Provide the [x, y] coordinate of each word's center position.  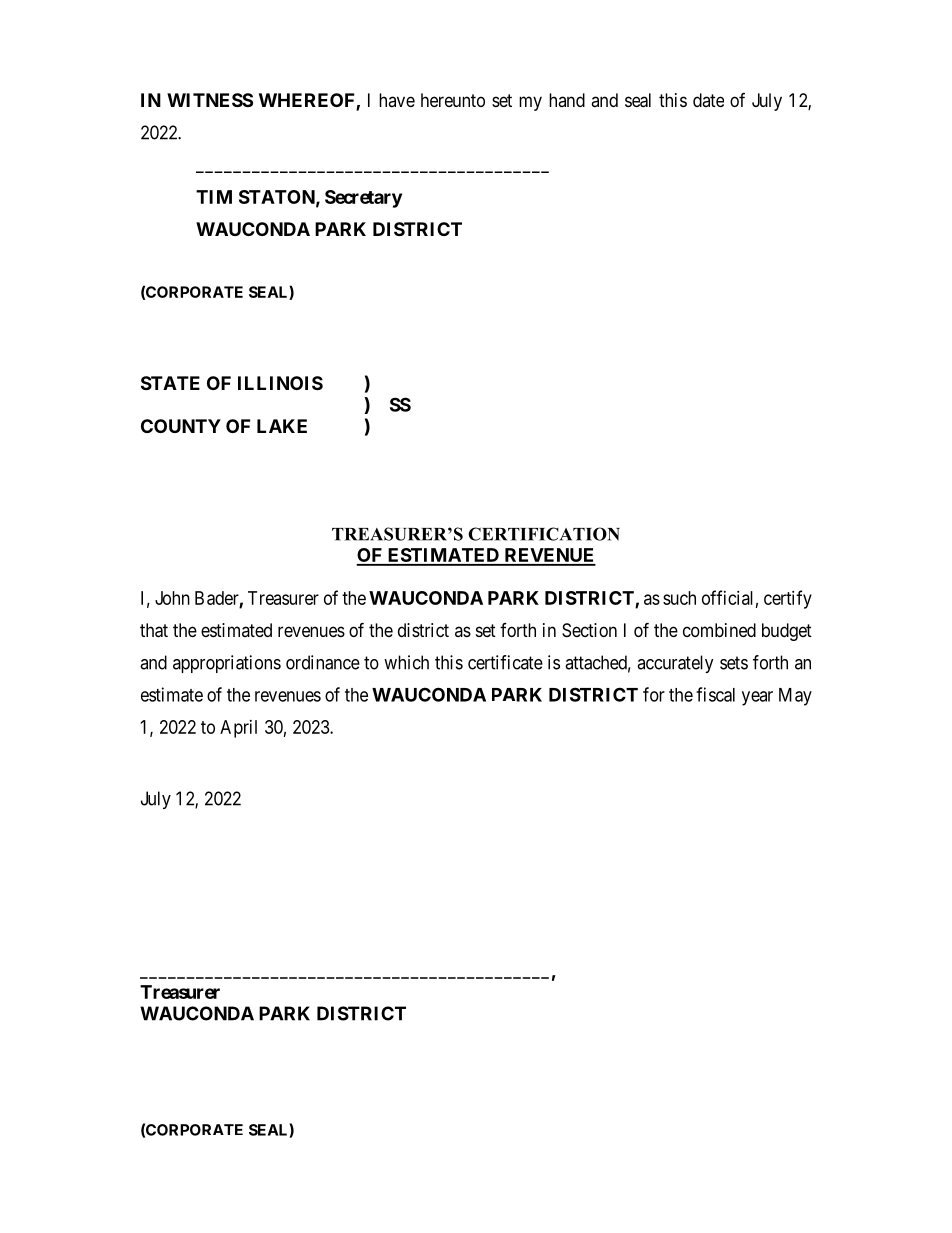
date [708, 100]
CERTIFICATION [544, 534]
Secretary [363, 199]
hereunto [453, 100]
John [172, 598]
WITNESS [210, 100]
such [679, 598]
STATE [170, 383]
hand [567, 100]
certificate [505, 662]
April [238, 729]
